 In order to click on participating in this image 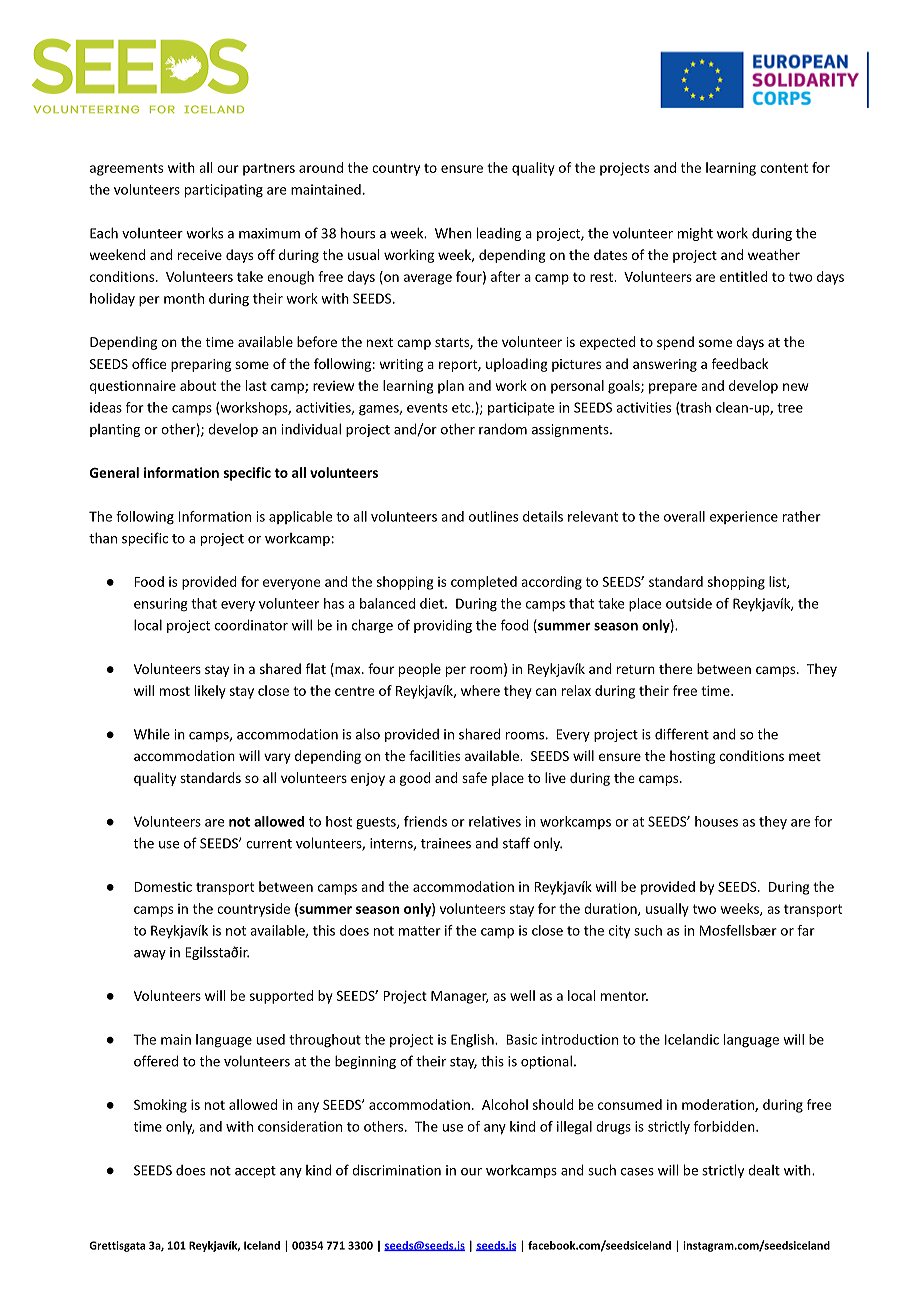, I will do `click(224, 191)`.
